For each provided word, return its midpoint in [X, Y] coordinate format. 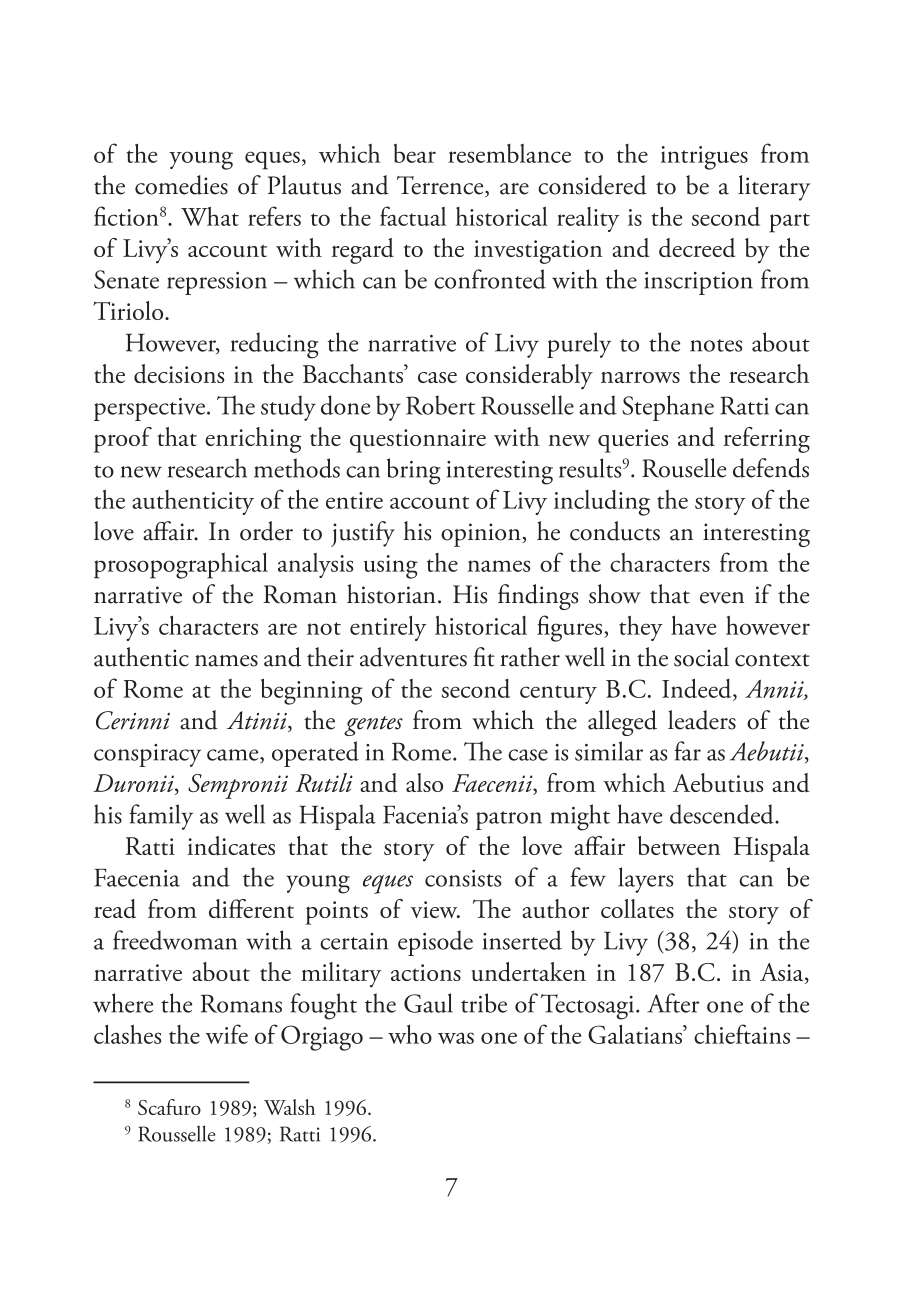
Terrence [441, 186]
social [701, 657]
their [330, 657]
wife [226, 1034]
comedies [181, 185]
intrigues [704, 158]
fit [484, 657]
